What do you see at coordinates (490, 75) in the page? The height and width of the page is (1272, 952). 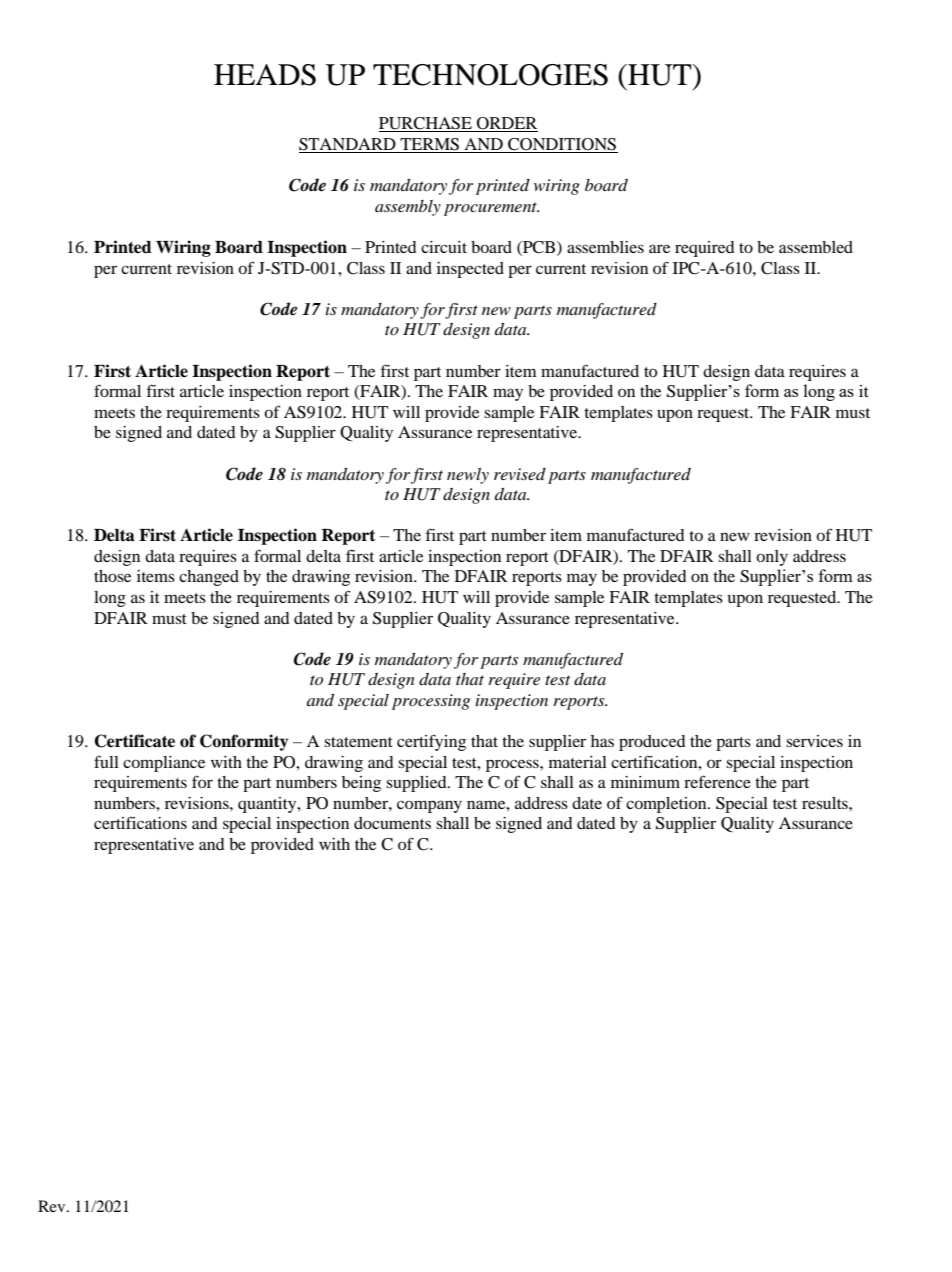 I see `TECHNOLOGIES` at bounding box center [490, 75].
